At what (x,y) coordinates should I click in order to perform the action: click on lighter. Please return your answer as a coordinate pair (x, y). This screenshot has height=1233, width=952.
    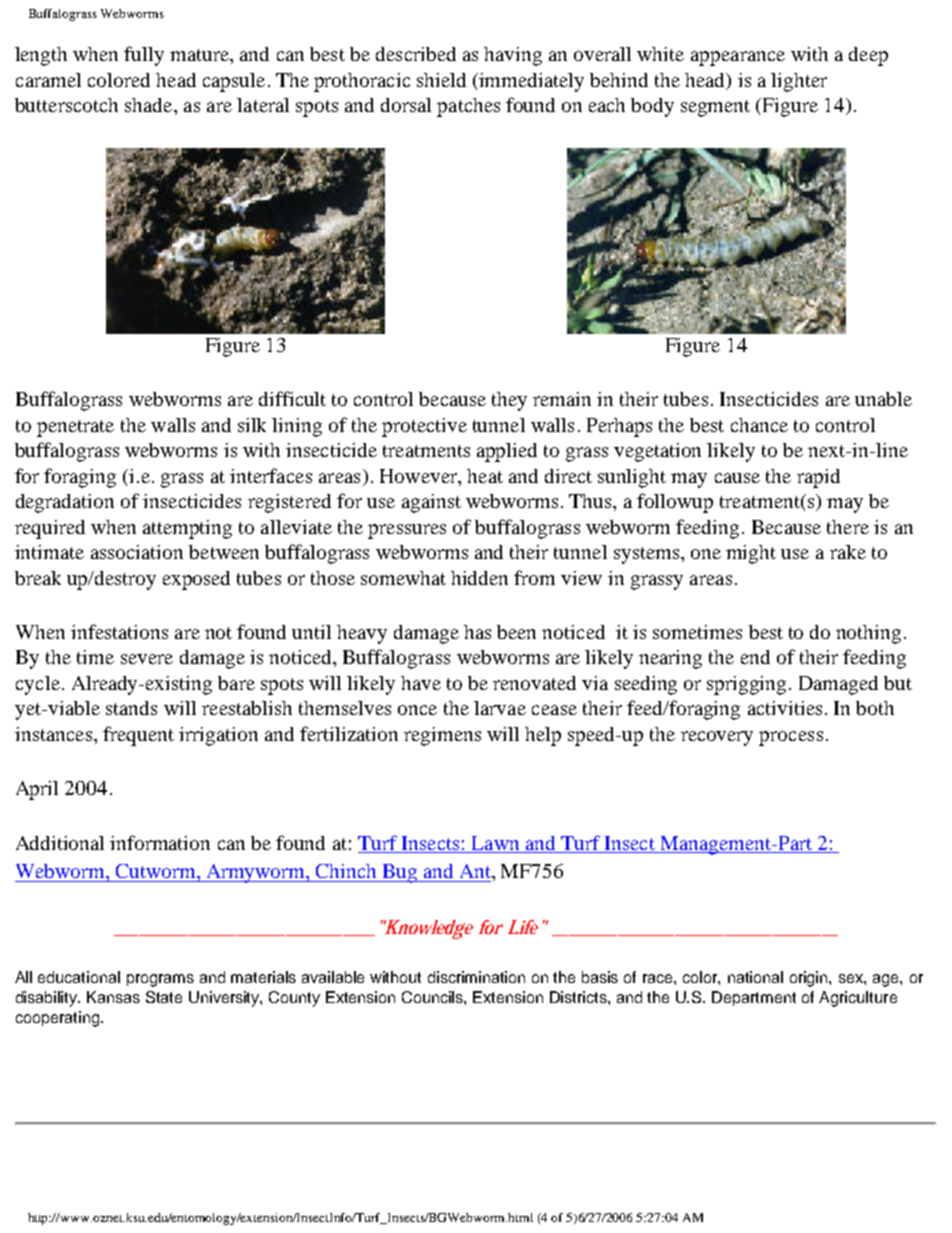
    Looking at the image, I should click on (799, 82).
